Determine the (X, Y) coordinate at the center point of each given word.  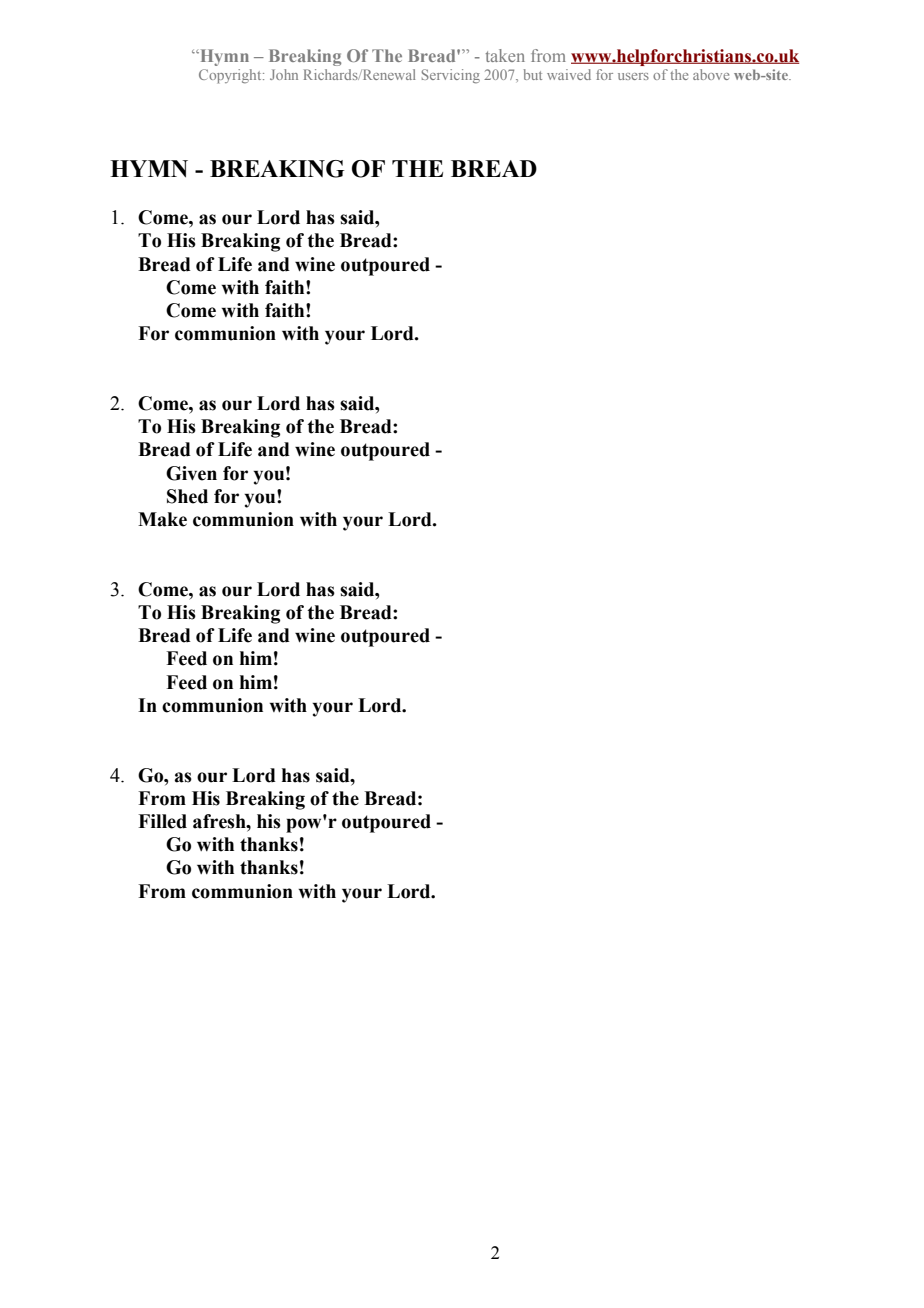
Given (191, 473)
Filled (162, 821)
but (533, 74)
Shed (187, 496)
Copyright (231, 76)
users (633, 76)
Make (162, 519)
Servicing (451, 76)
